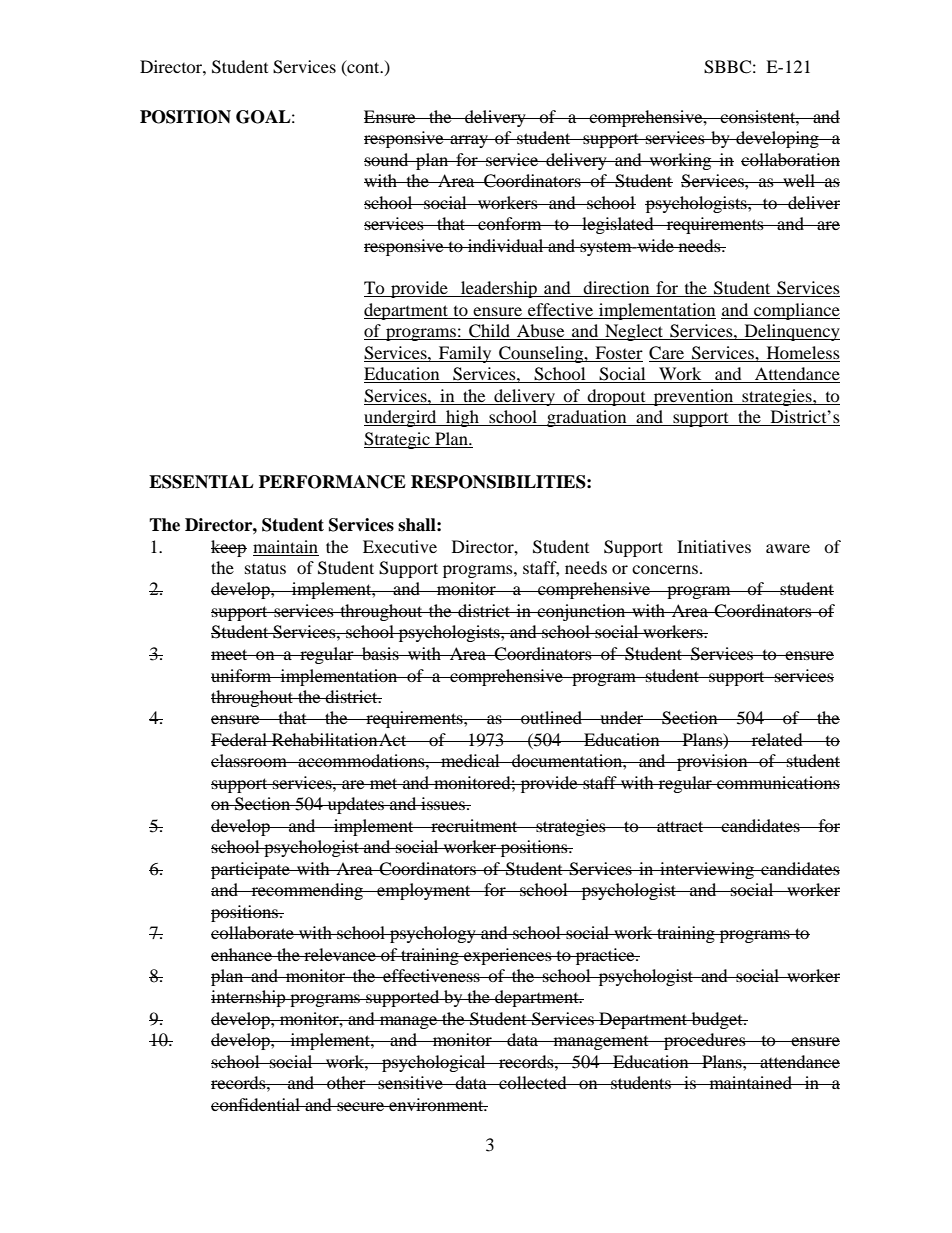  I want to click on procedures, so click(705, 1041).
